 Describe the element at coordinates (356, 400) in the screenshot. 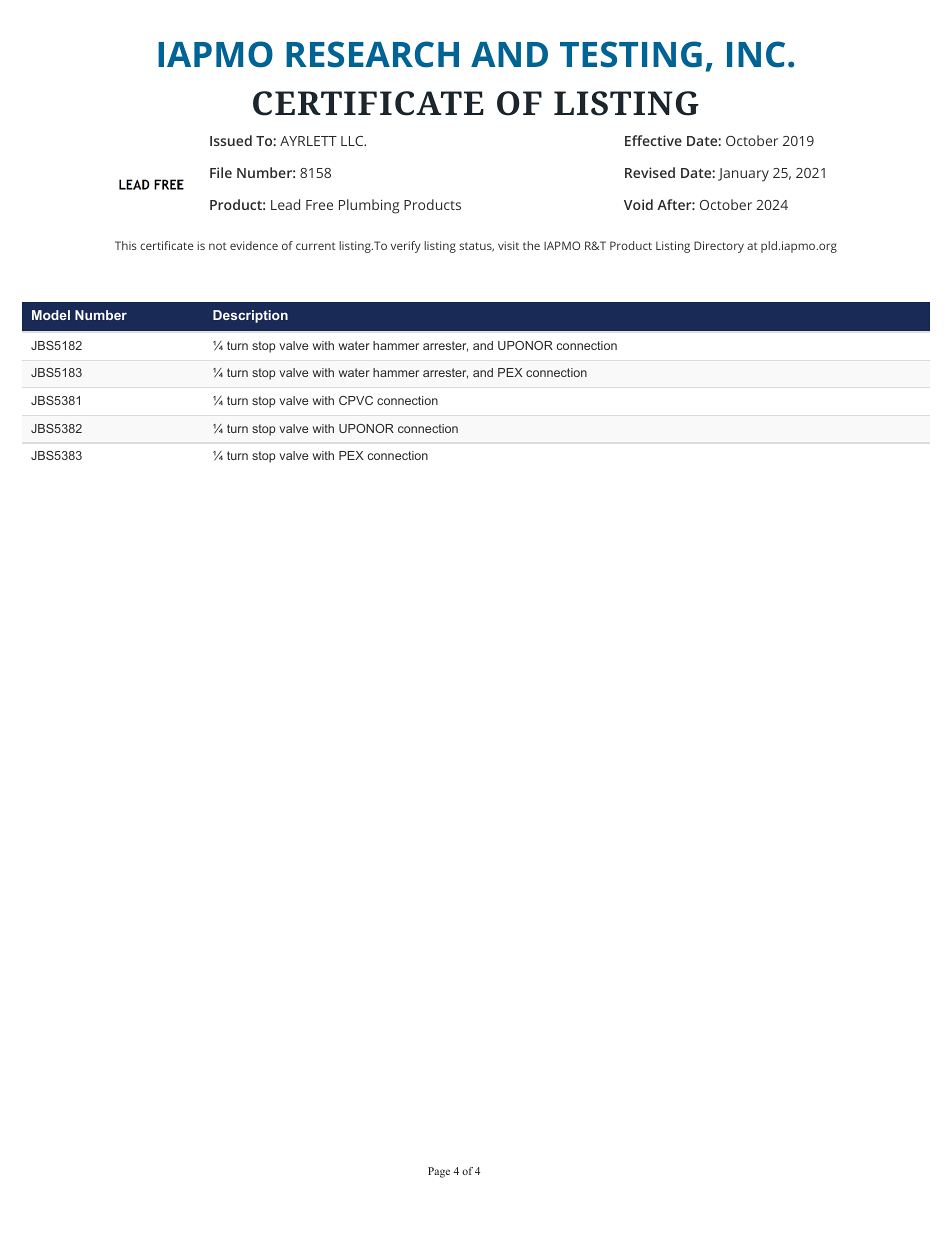

I see `CPVC` at that location.
